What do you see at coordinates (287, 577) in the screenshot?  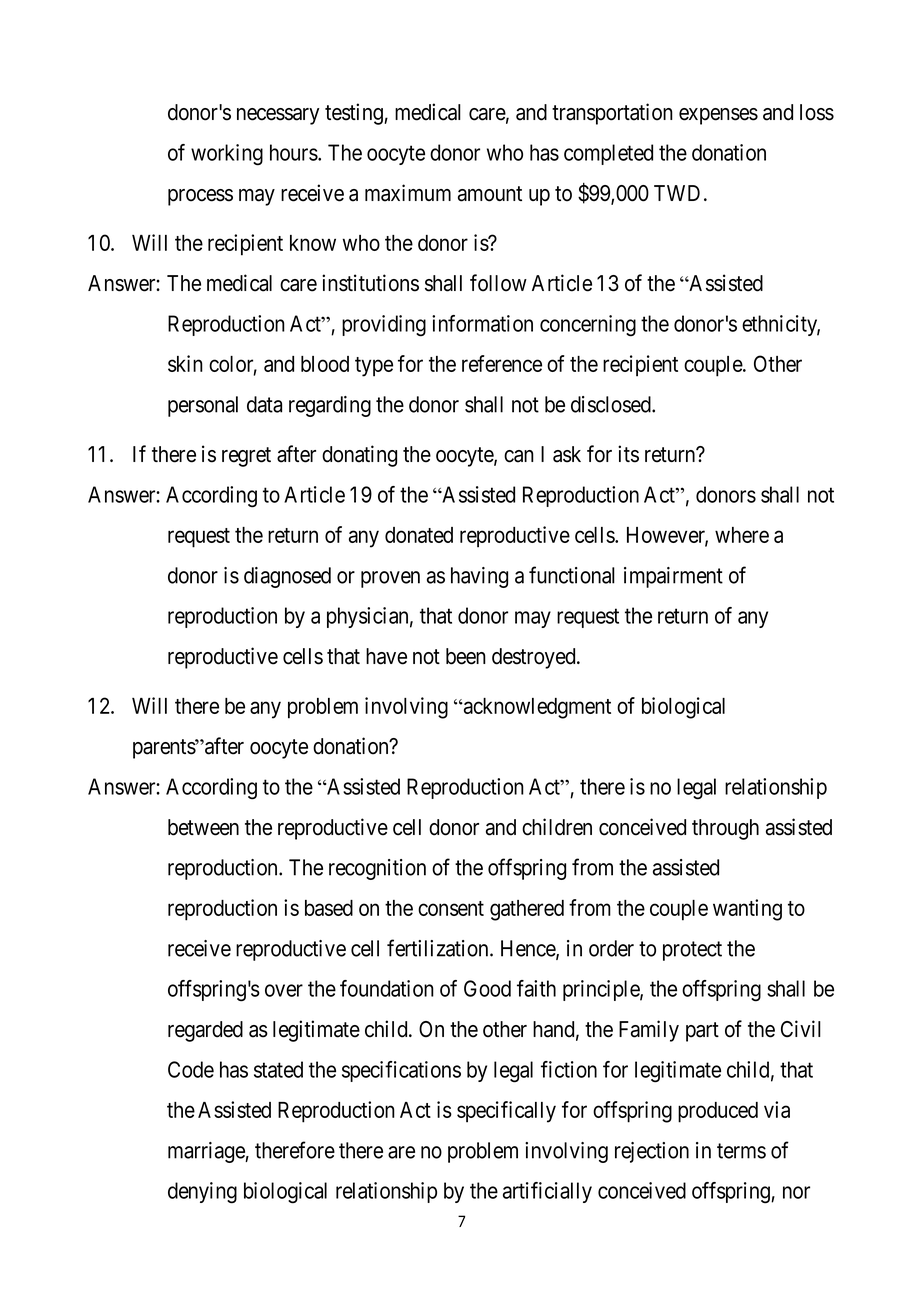 I see `diagnosed` at bounding box center [287, 577].
